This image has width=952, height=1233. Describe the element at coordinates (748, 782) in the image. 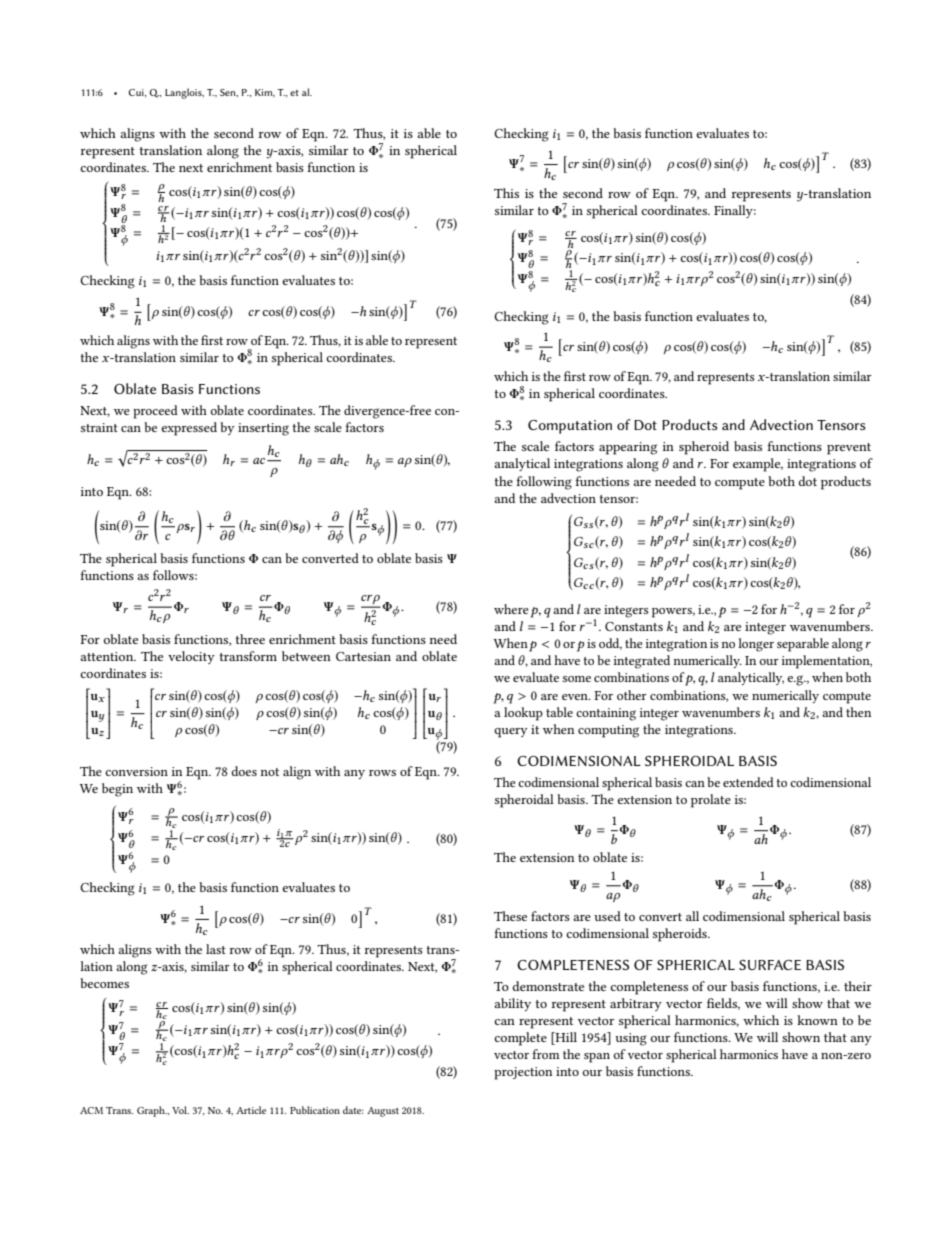

I see `extended` at that location.
